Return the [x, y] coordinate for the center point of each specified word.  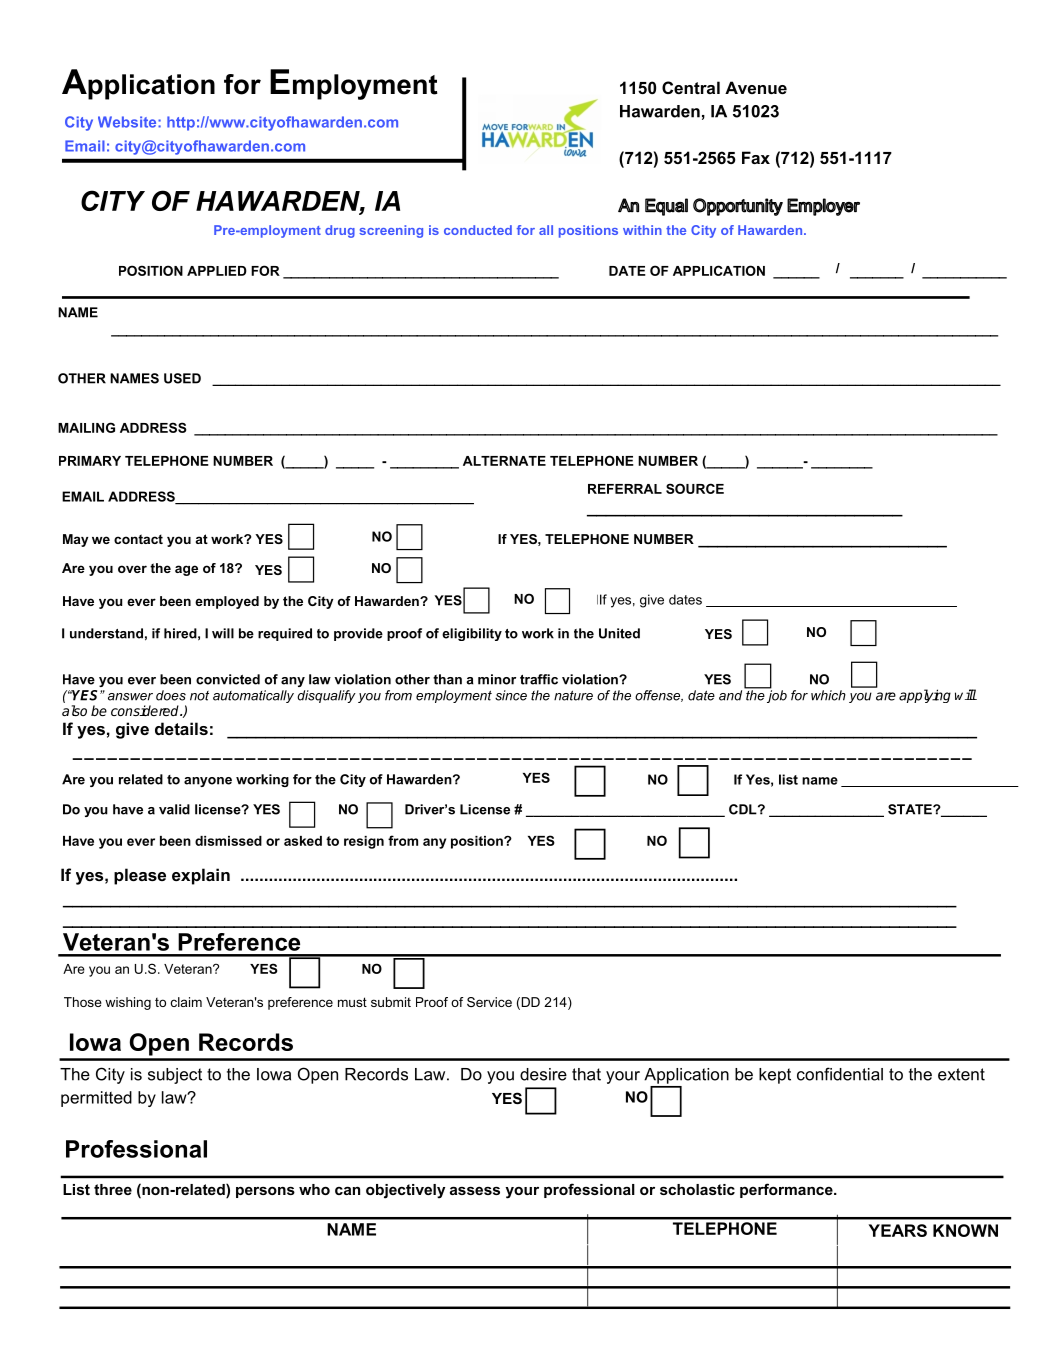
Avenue [756, 87]
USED [182, 378]
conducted [478, 230]
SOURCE [695, 488]
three [113, 1189]
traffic [539, 679]
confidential [840, 1074]
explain [201, 876]
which [828, 695]
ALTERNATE [504, 461]
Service [489, 1002]
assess [475, 1190]
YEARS [898, 1230]
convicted [228, 679]
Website [128, 122]
